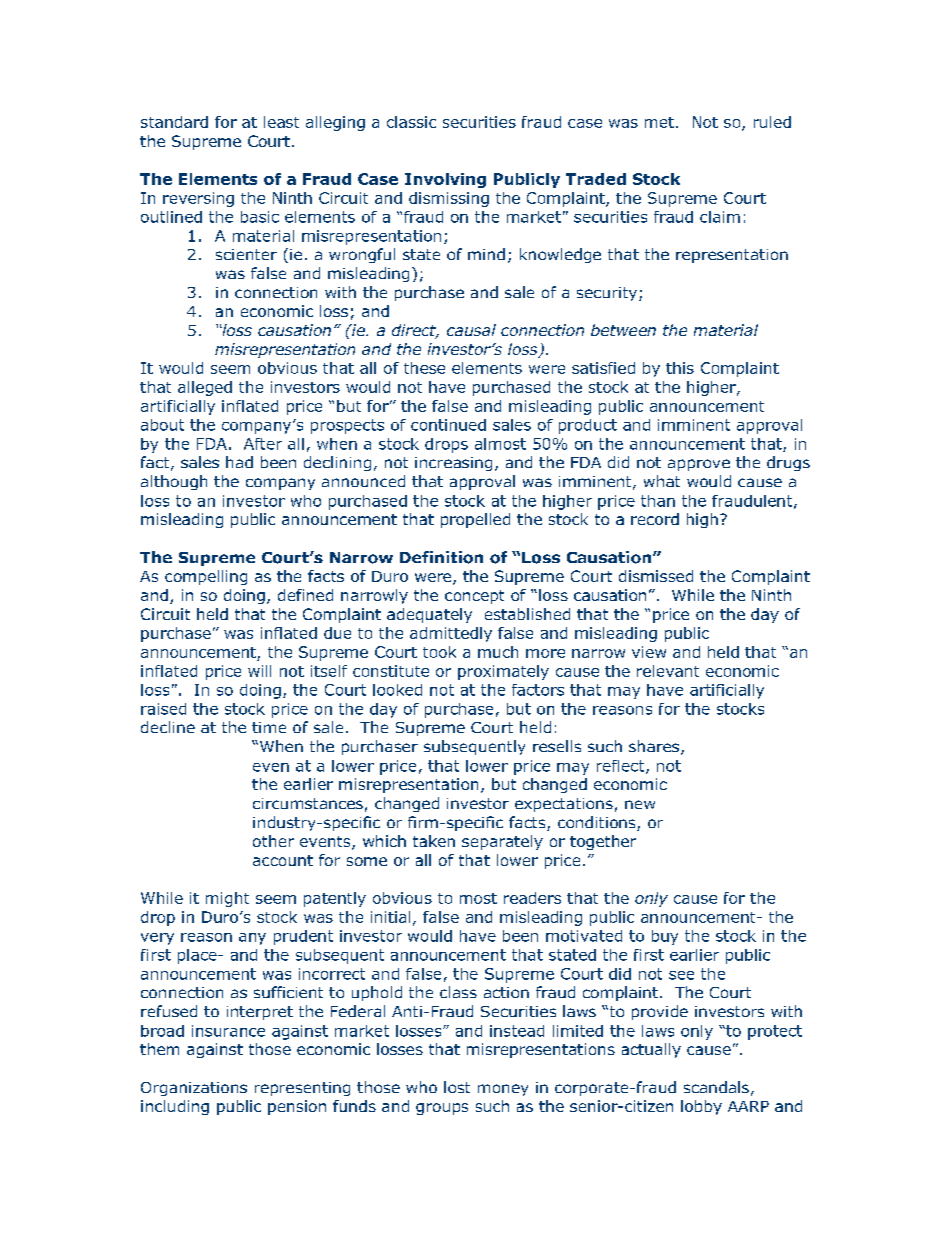 The height and width of the screenshot is (1233, 952). Describe the element at coordinates (453, 464) in the screenshot. I see `increasing` at that location.
